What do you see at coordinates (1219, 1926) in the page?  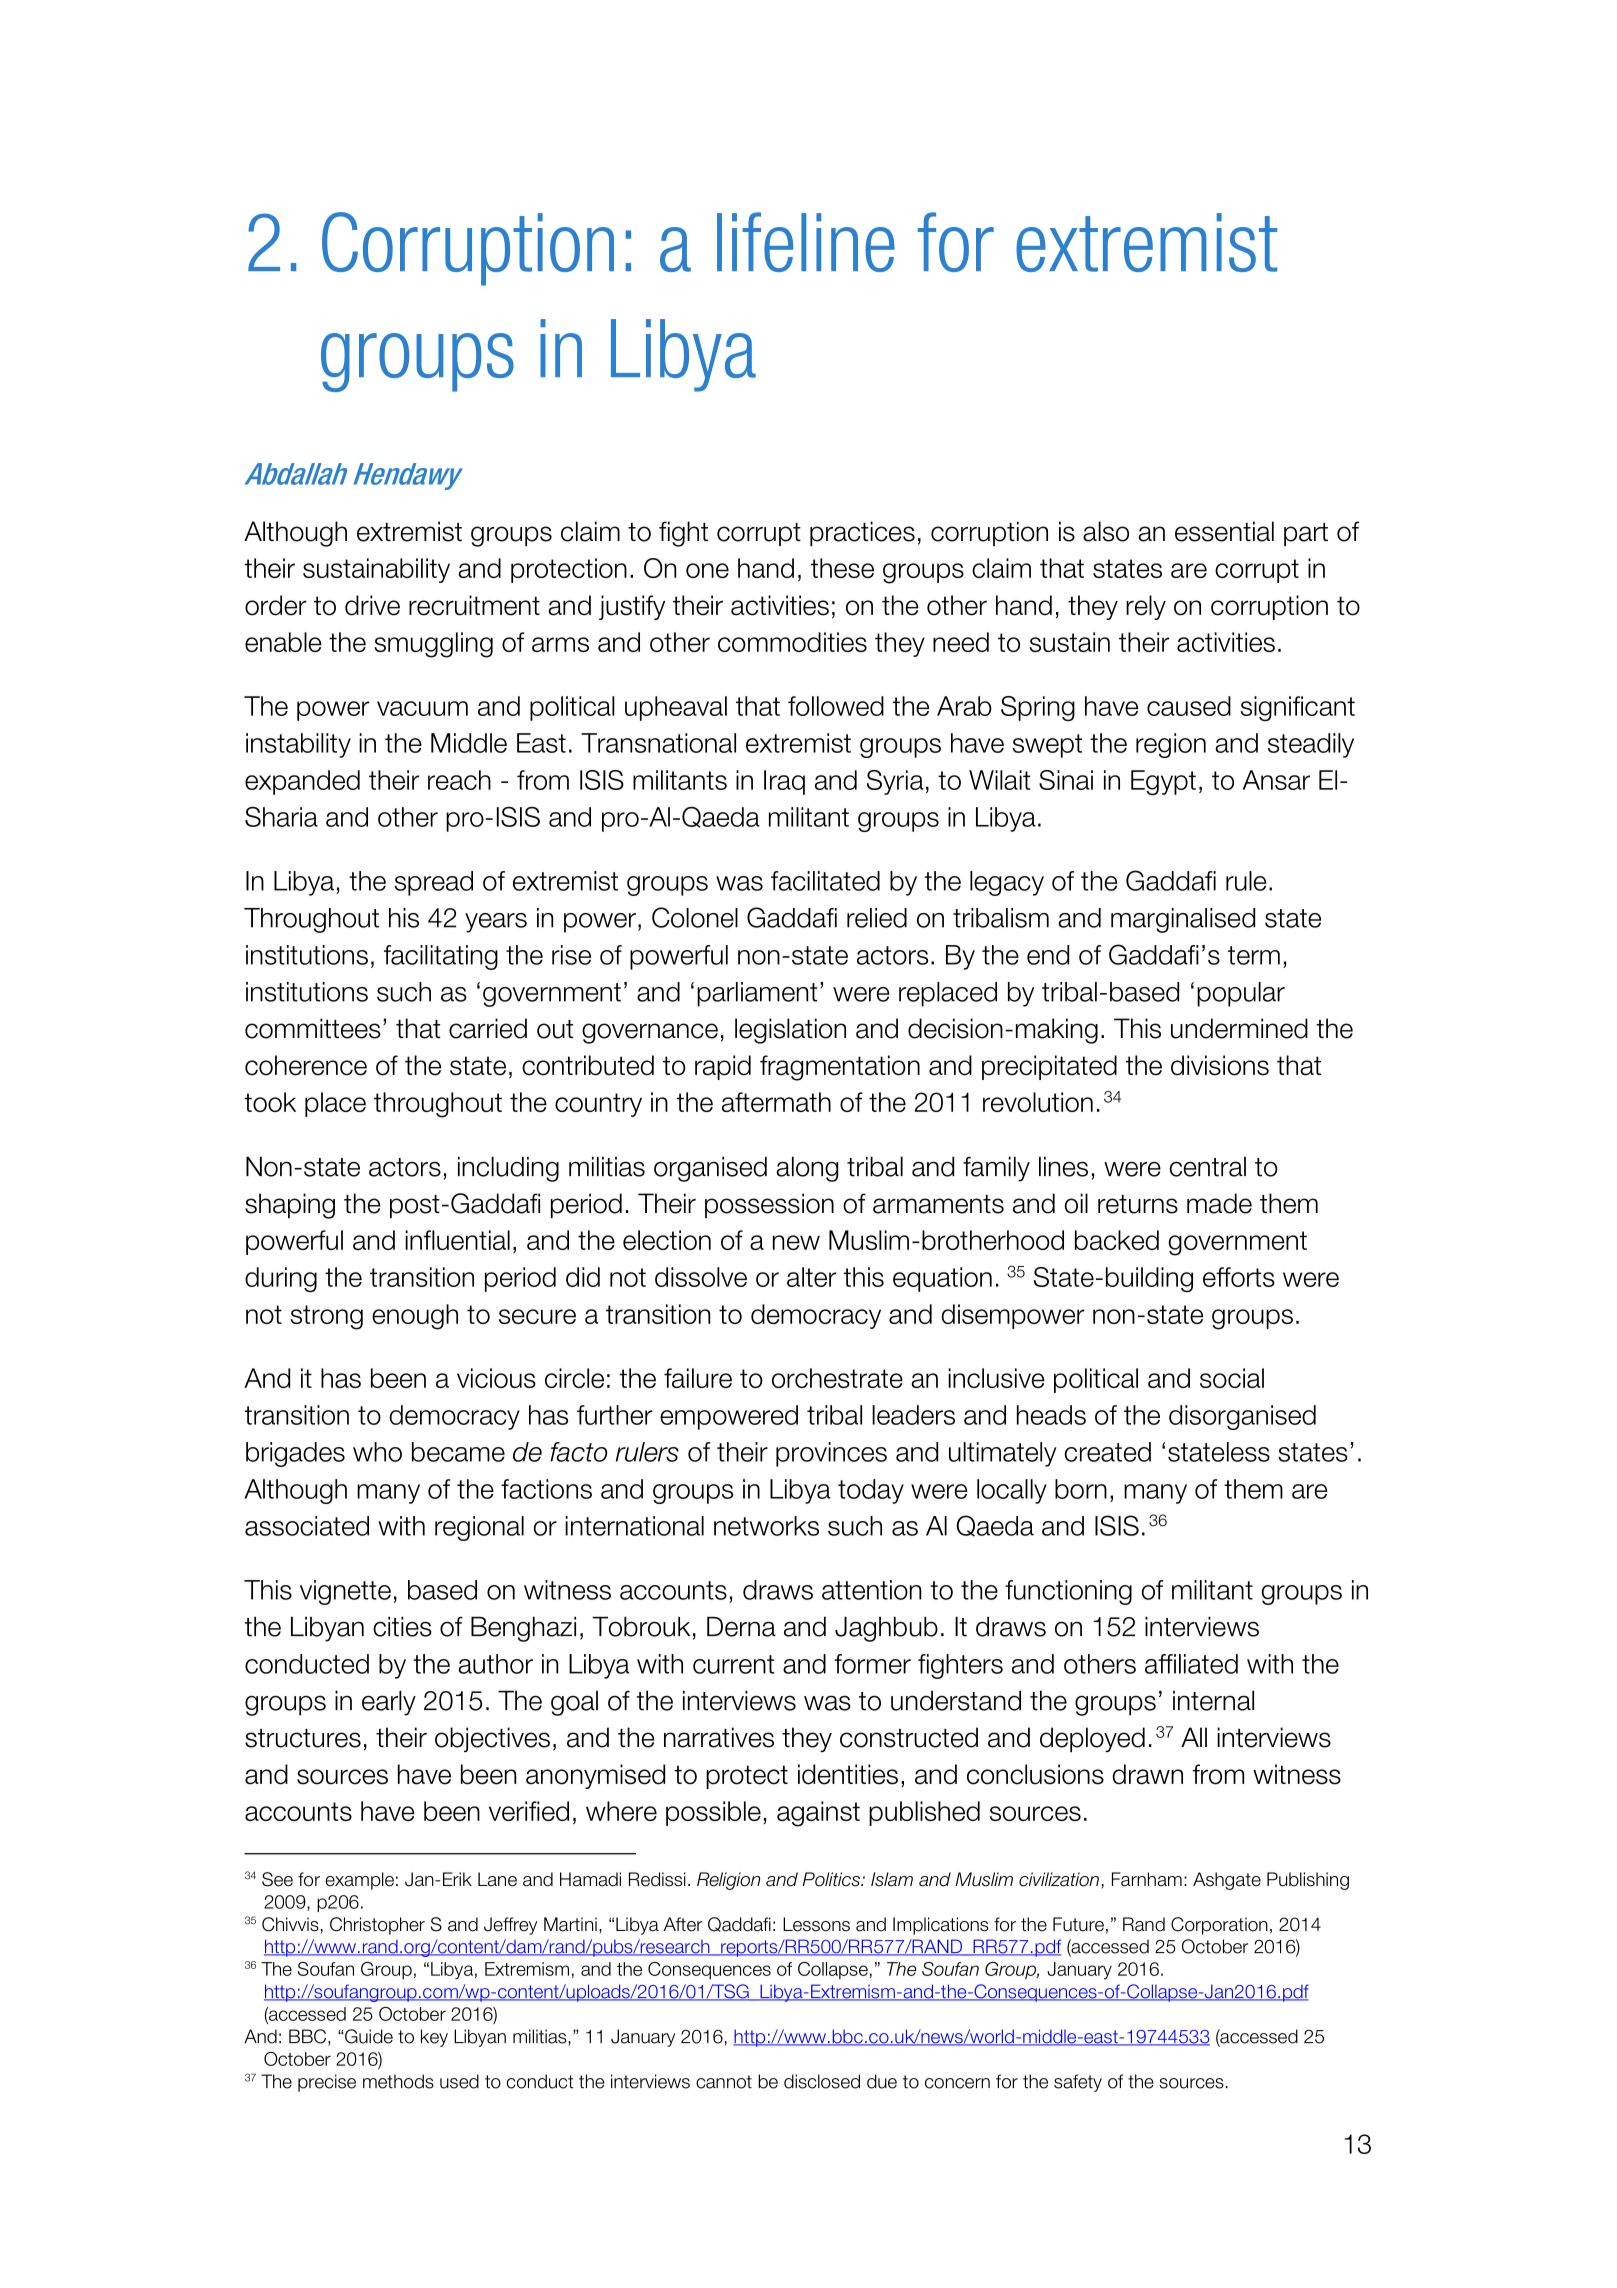 I see `Corporation` at bounding box center [1219, 1926].
